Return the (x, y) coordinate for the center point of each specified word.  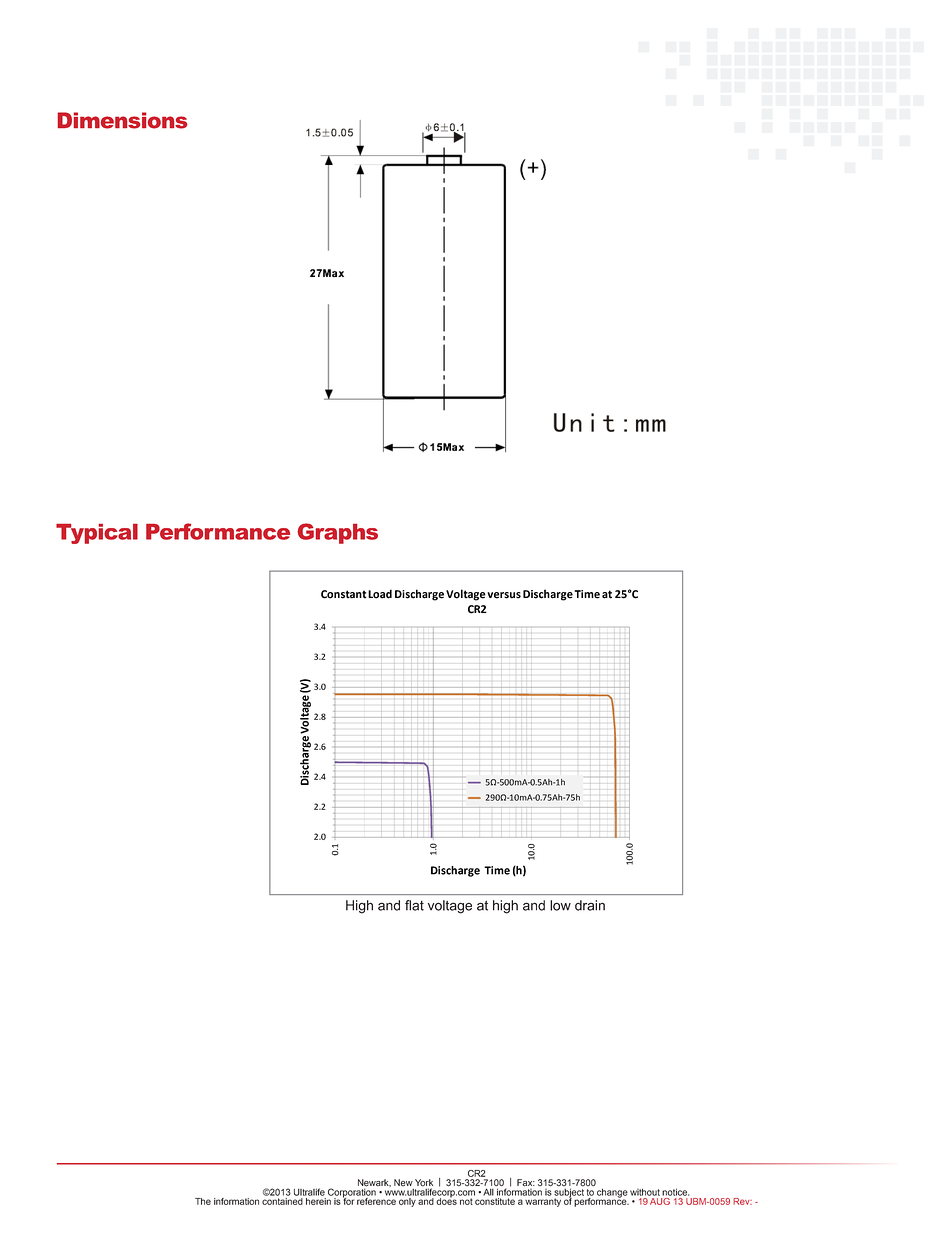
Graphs (338, 533)
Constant (344, 594)
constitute (495, 1201)
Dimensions (122, 120)
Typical (97, 534)
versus (504, 595)
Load (380, 594)
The (203, 1201)
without (645, 1192)
